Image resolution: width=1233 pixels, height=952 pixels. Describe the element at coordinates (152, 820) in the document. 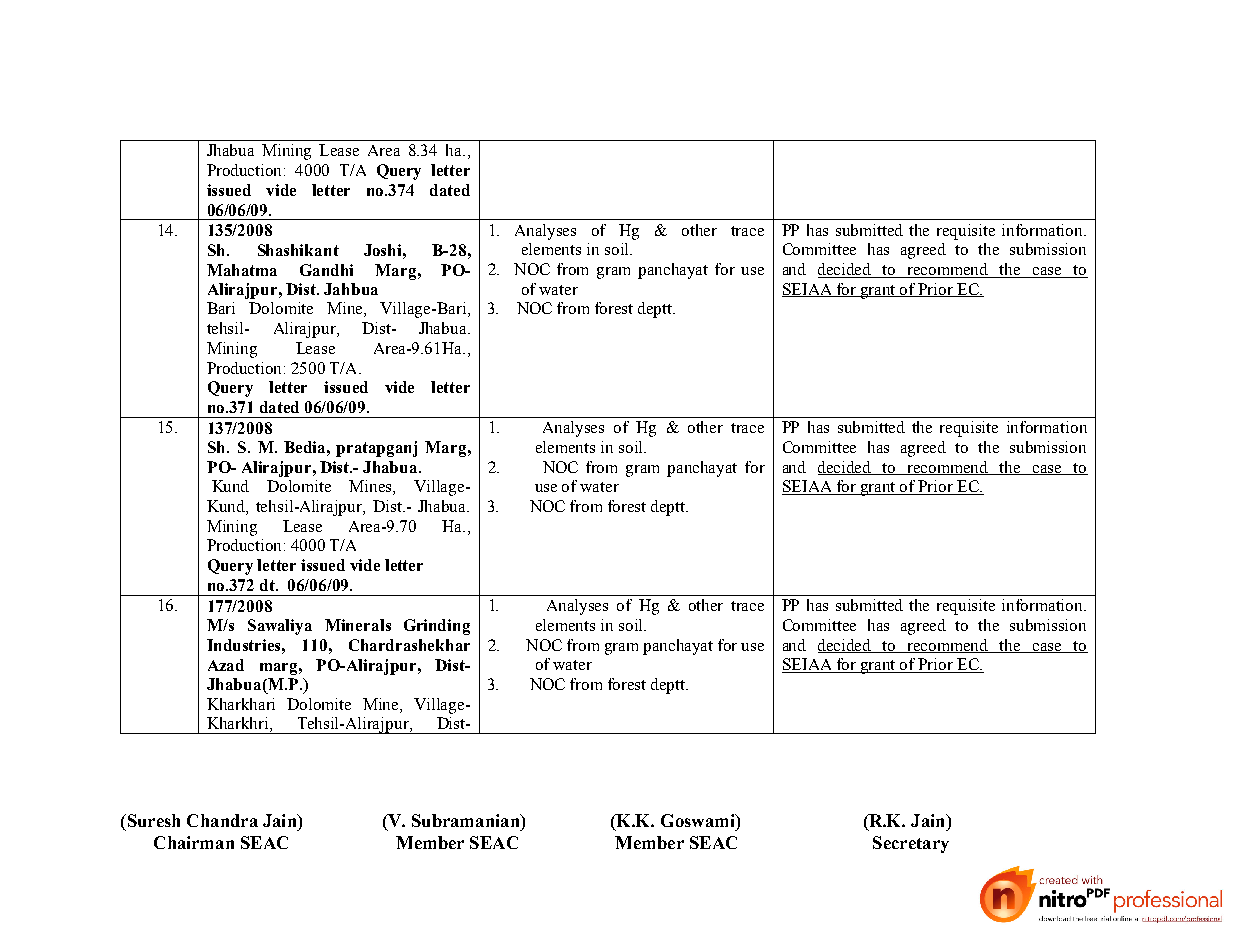

I see `Suresh` at that location.
